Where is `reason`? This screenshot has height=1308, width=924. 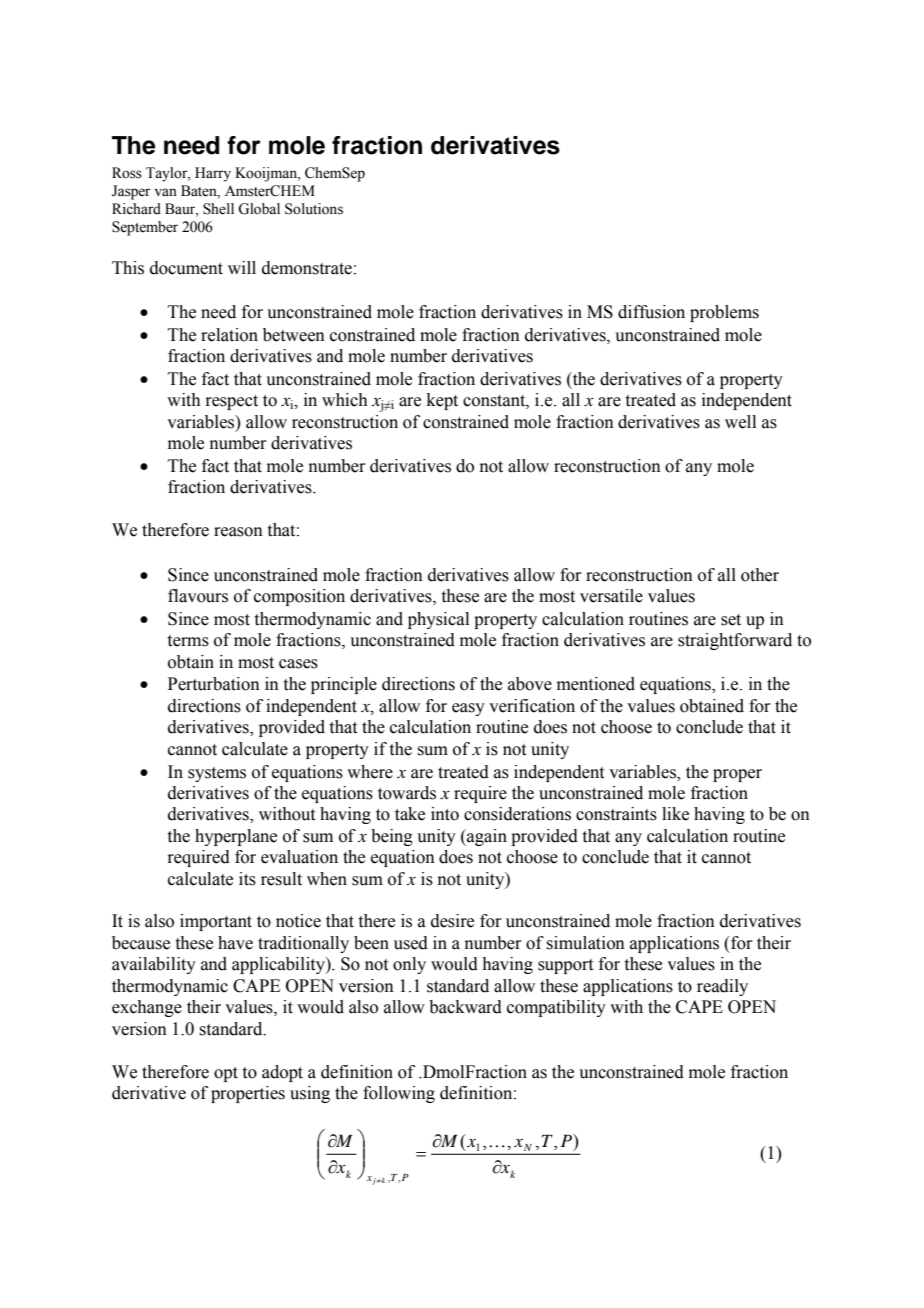 reason is located at coordinates (238, 532).
